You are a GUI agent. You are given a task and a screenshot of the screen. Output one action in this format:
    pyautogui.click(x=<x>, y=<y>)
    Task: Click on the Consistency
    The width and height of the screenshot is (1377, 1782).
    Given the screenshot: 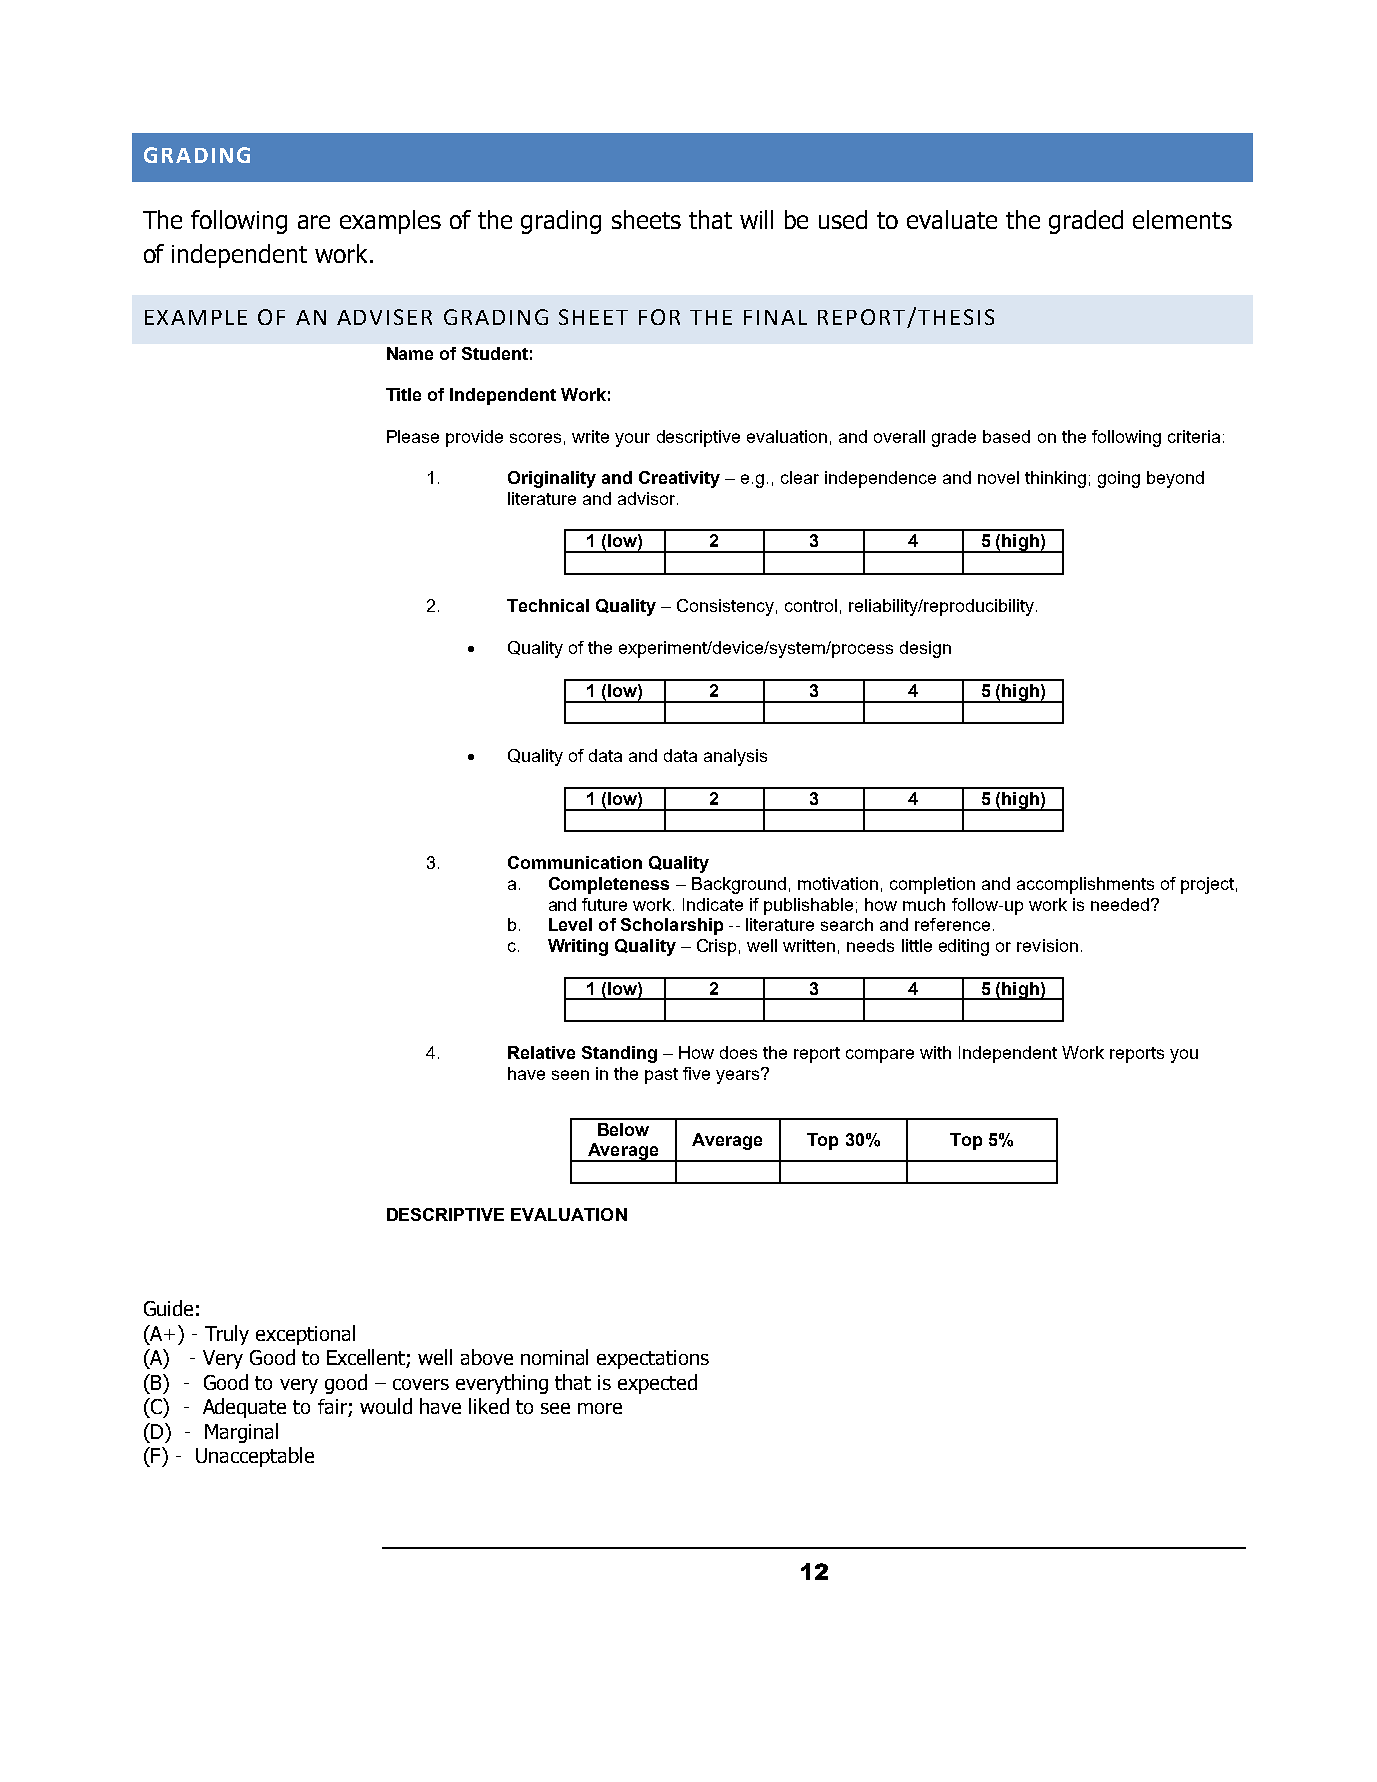 What is the action you would take?
    pyautogui.click(x=725, y=607)
